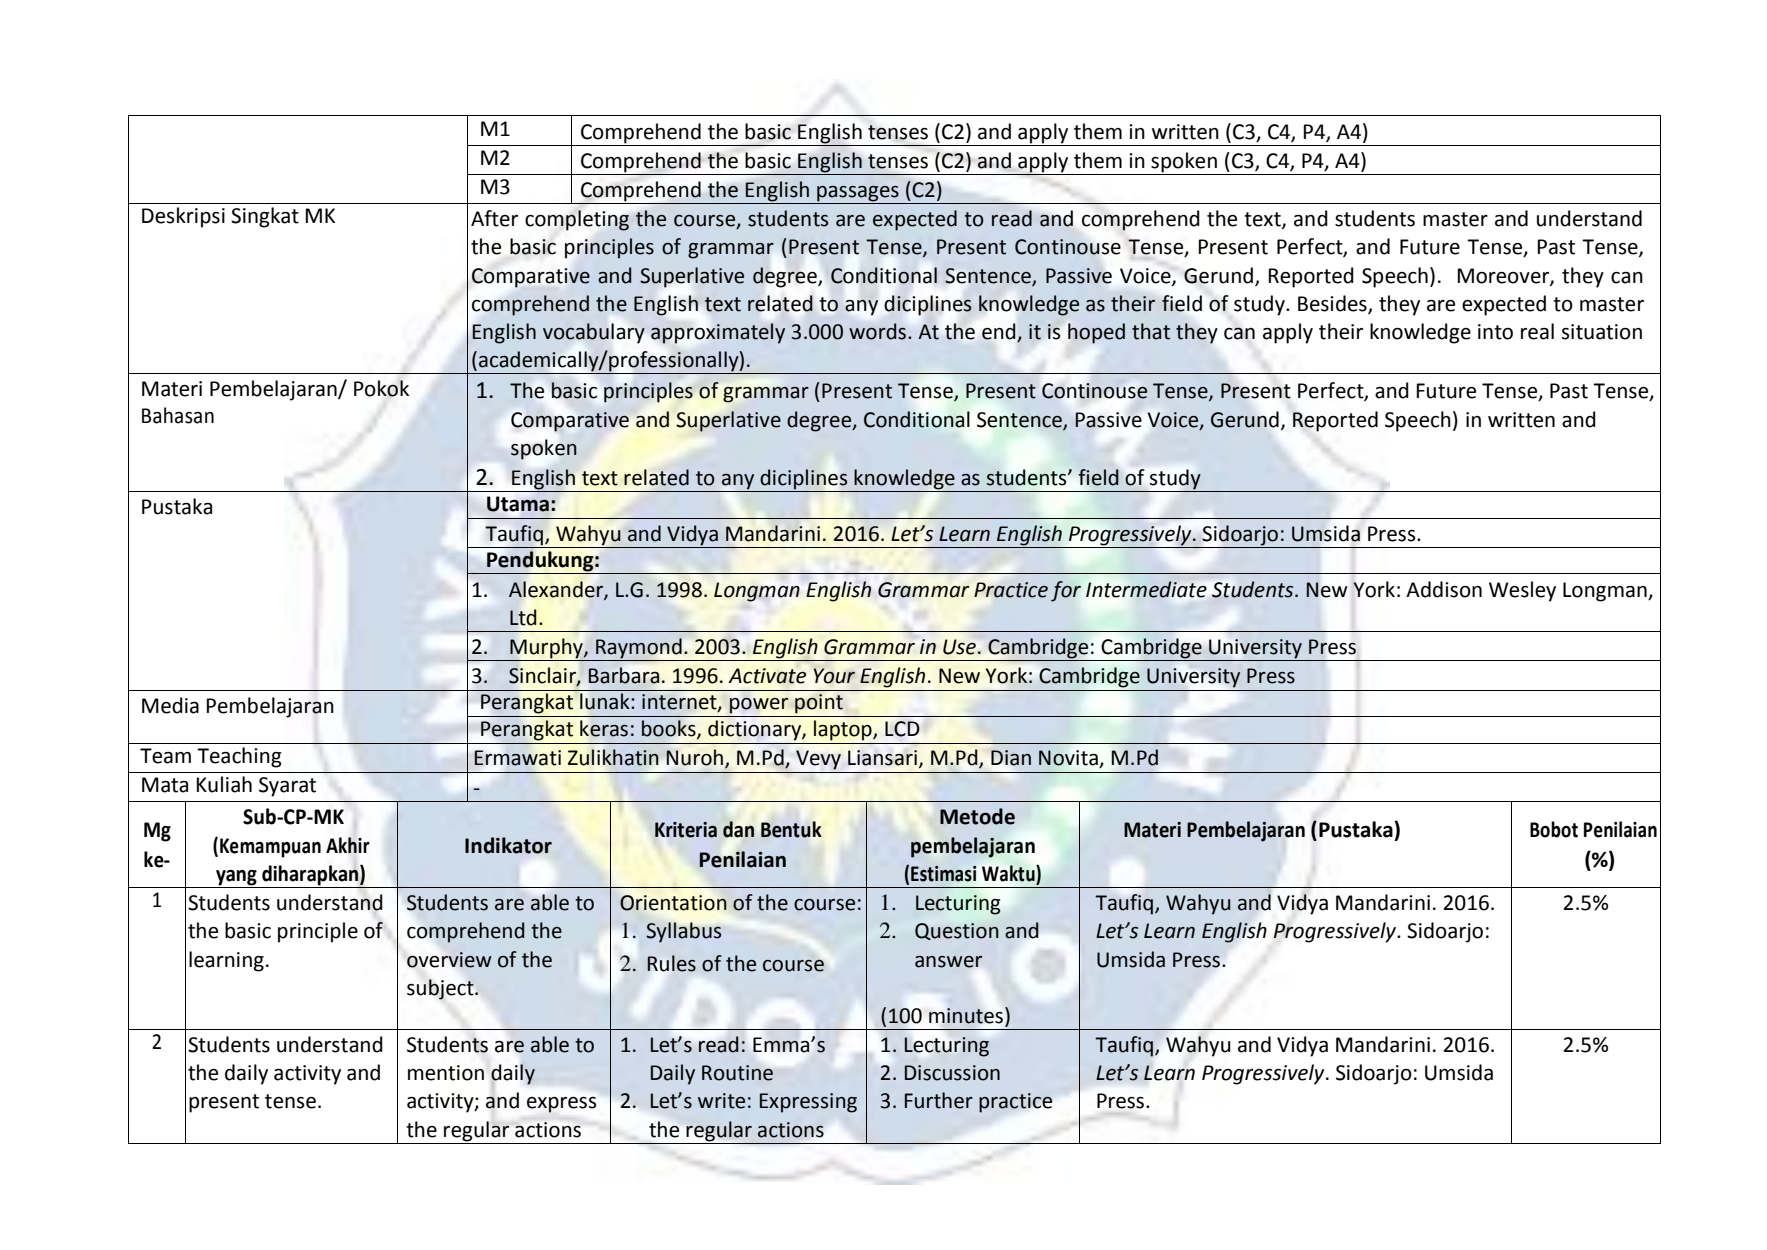 This screenshot has height=1250, width=1767. What do you see at coordinates (494, 218) in the screenshot?
I see `After` at bounding box center [494, 218].
